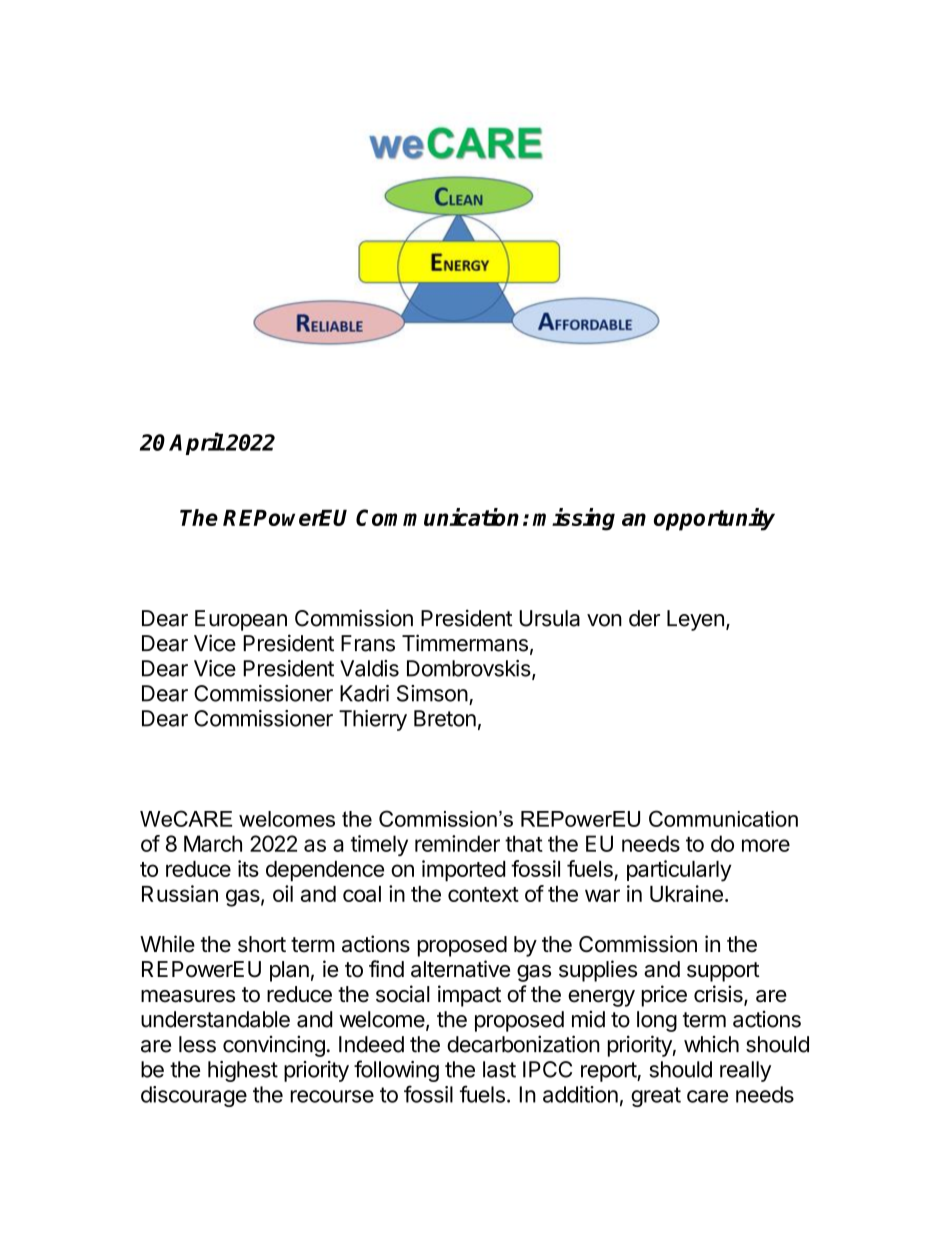  Describe the element at coordinates (656, 1097) in the page. I see `great` at that location.
